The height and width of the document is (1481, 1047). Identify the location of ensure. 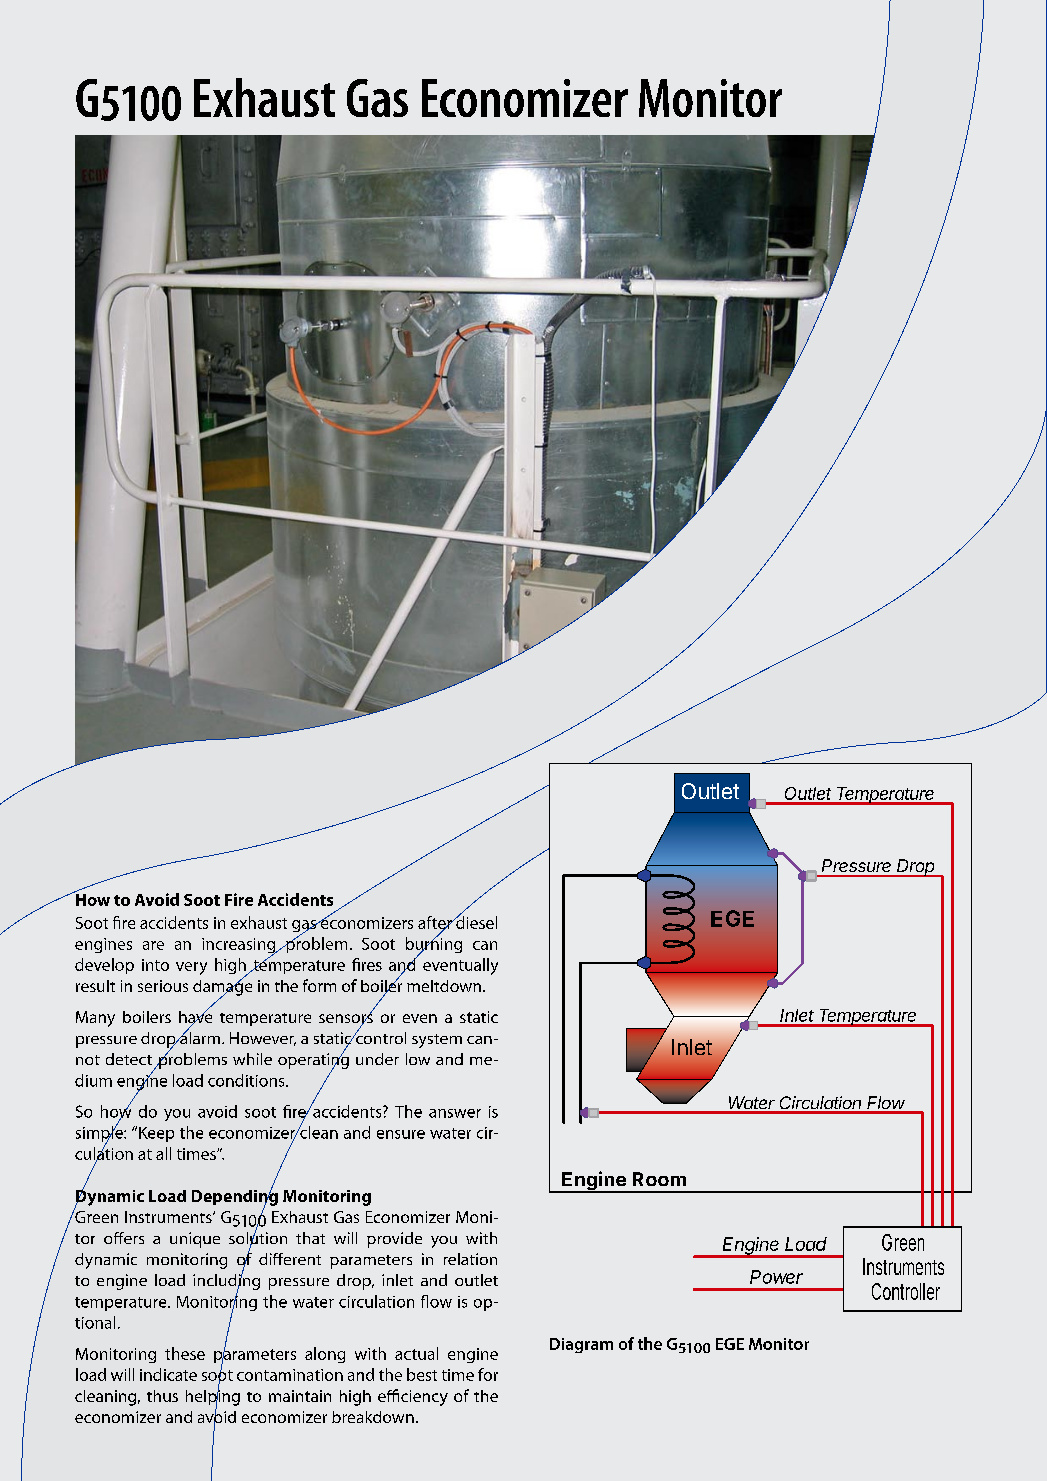
(401, 1134).
